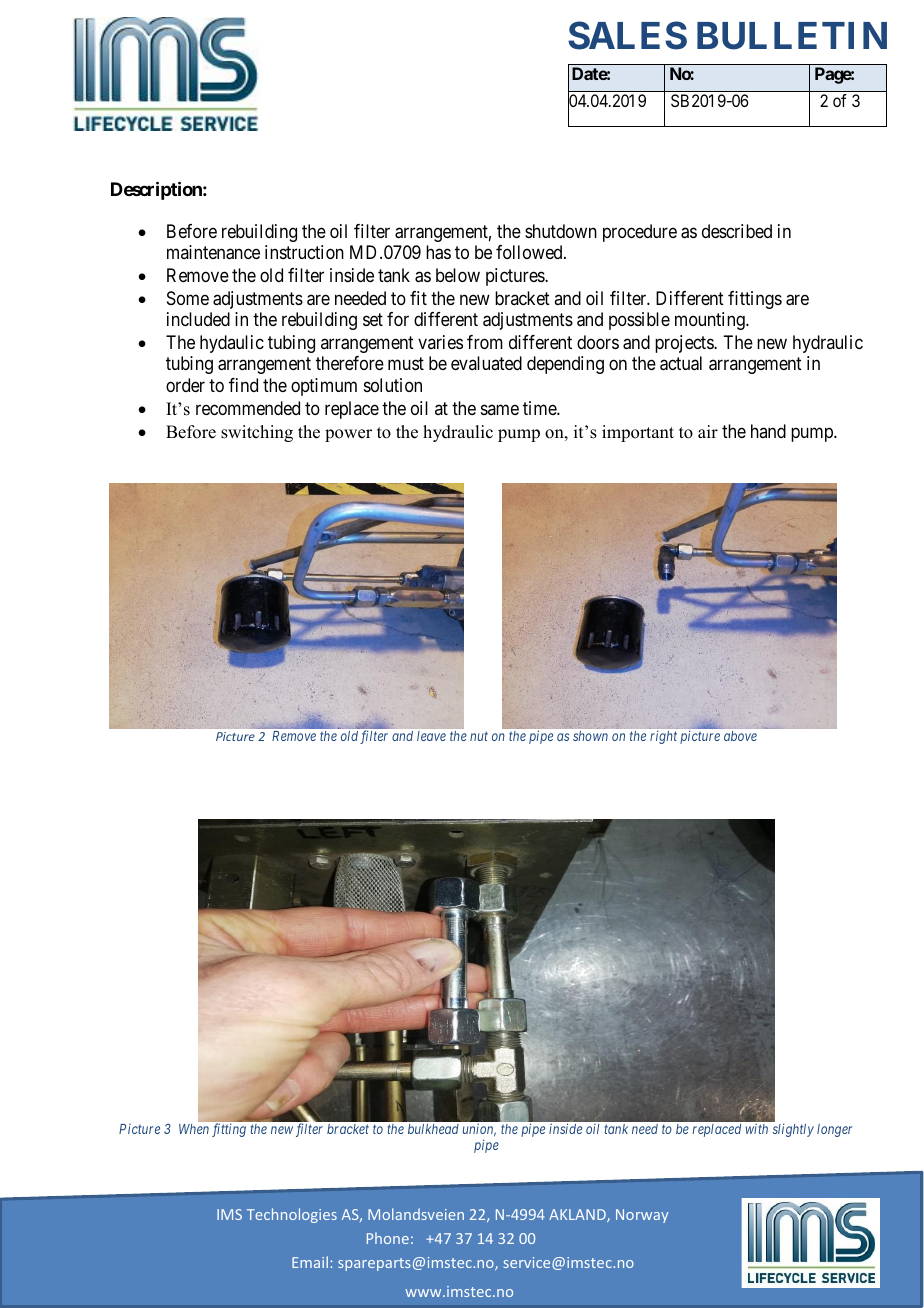 The width and height of the screenshot is (924, 1308). Describe the element at coordinates (740, 736) in the screenshot. I see `above` at that location.
